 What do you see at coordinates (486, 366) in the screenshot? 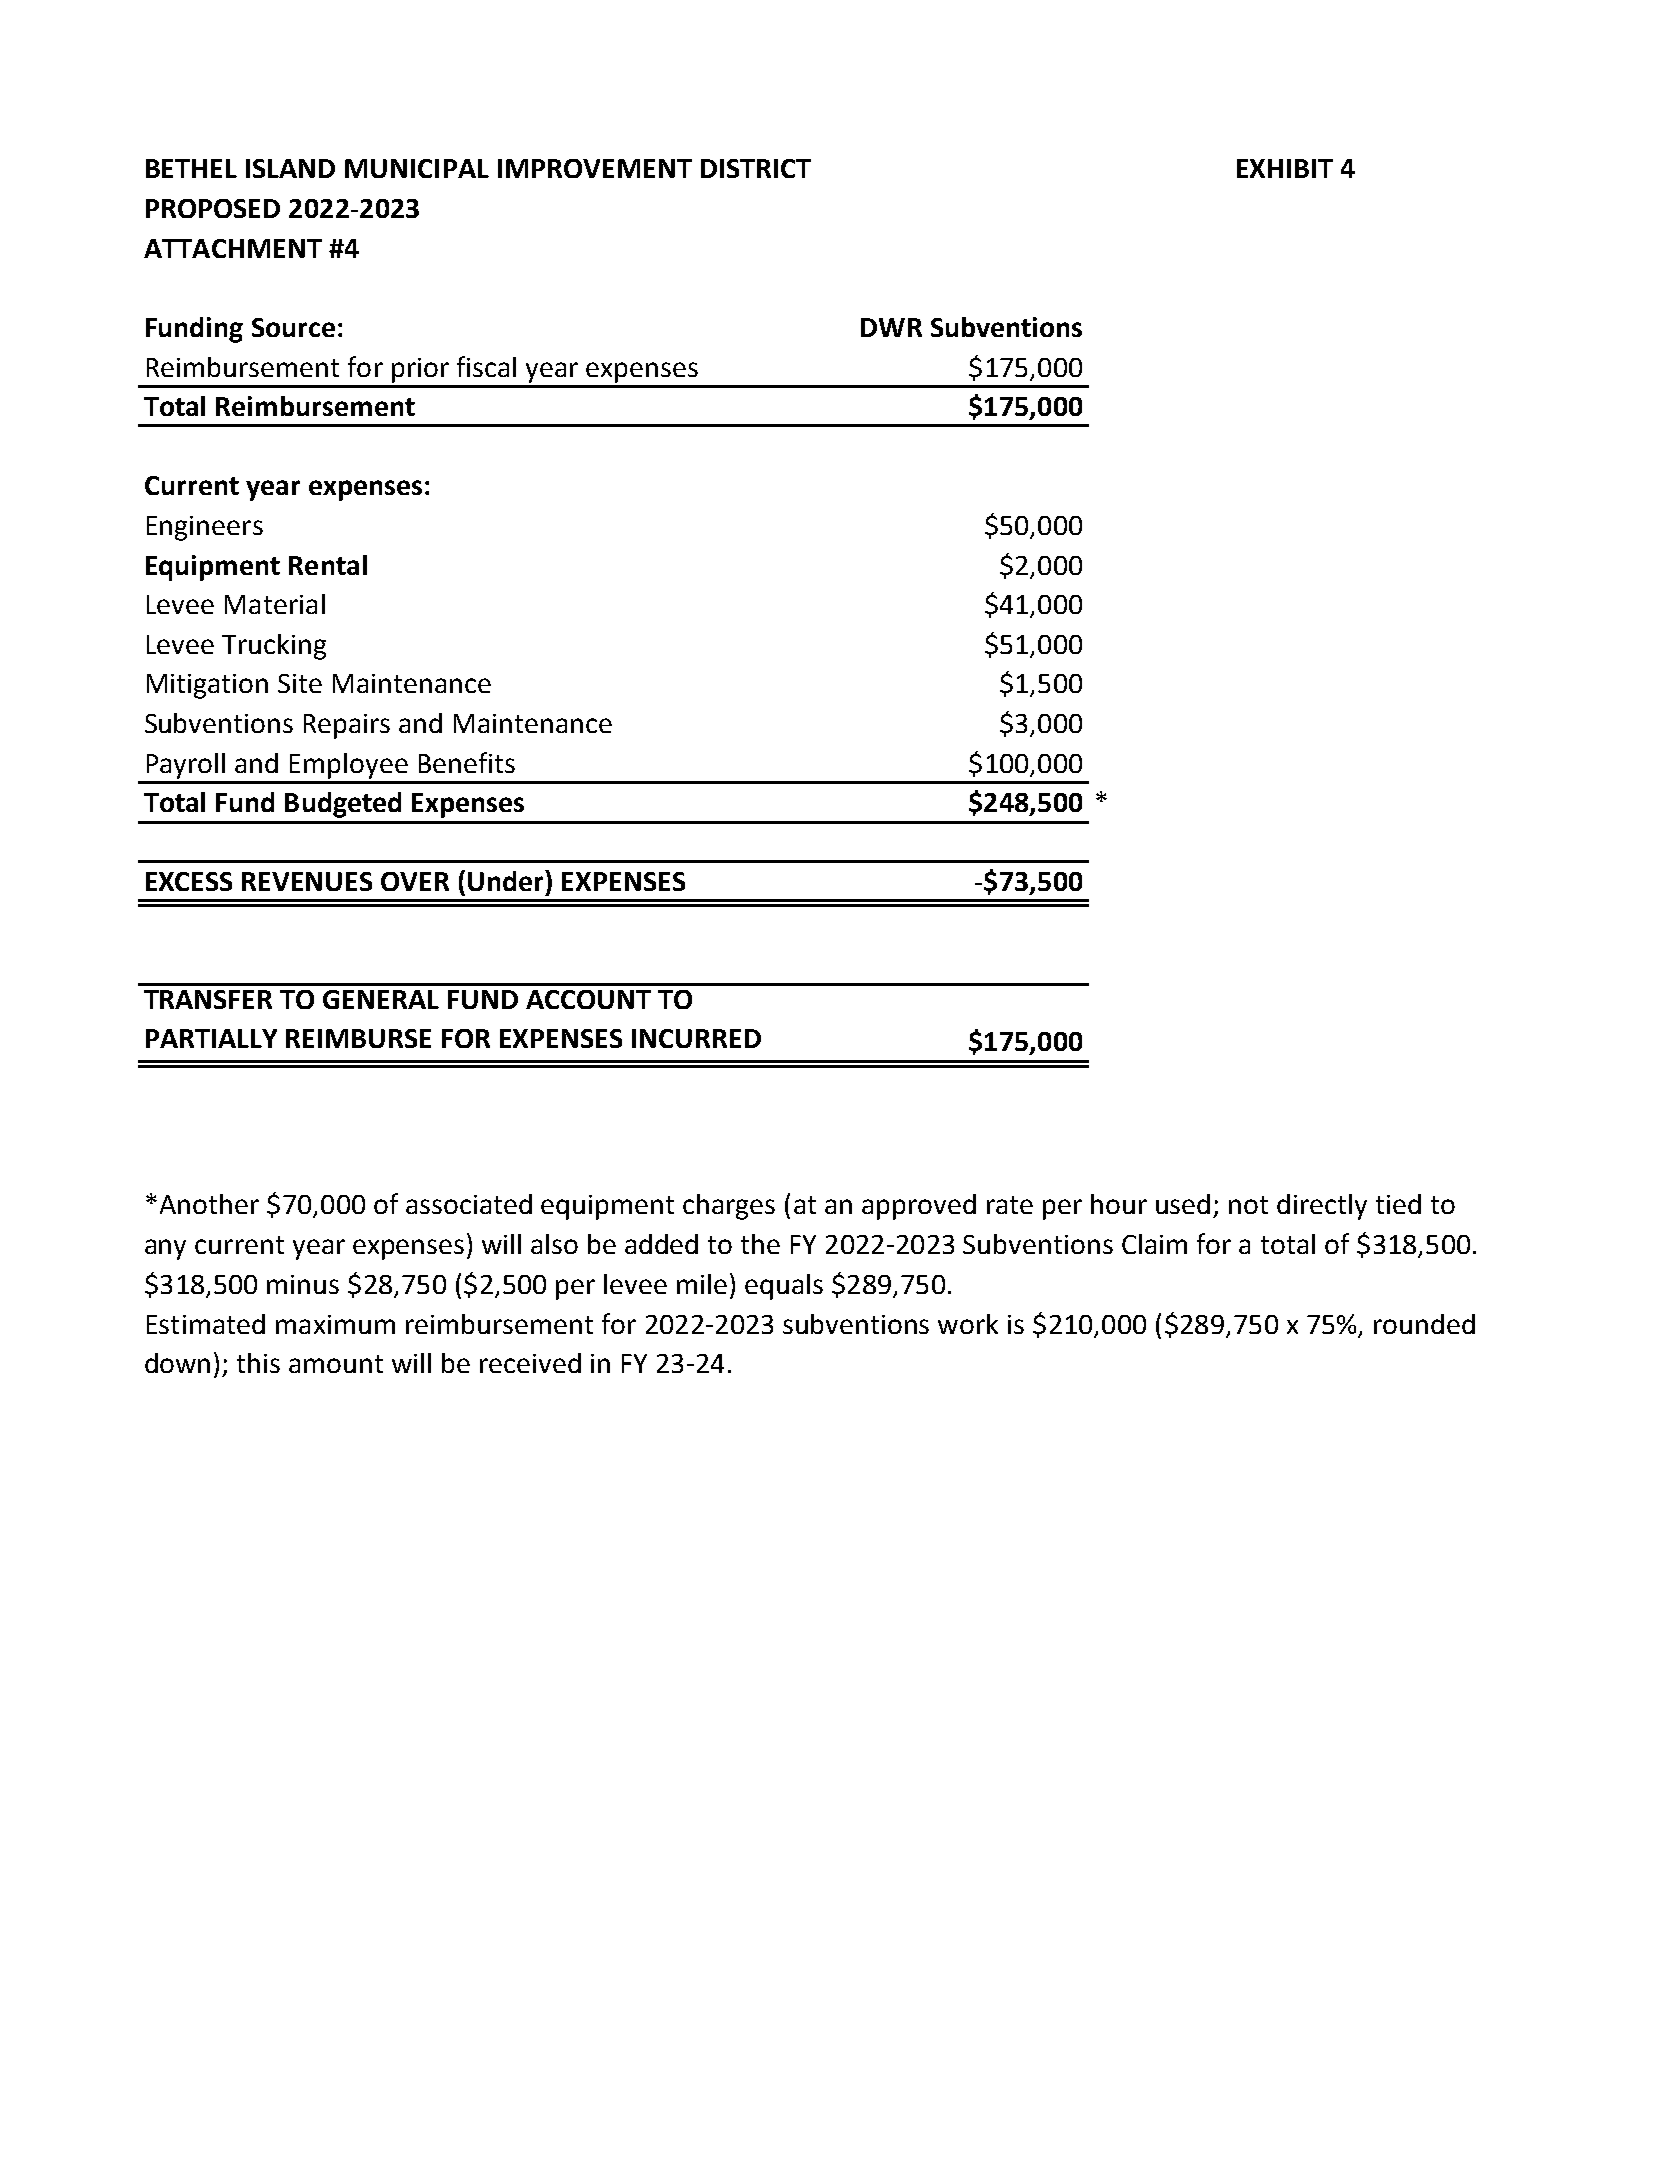
I see `fiscal` at bounding box center [486, 366].
